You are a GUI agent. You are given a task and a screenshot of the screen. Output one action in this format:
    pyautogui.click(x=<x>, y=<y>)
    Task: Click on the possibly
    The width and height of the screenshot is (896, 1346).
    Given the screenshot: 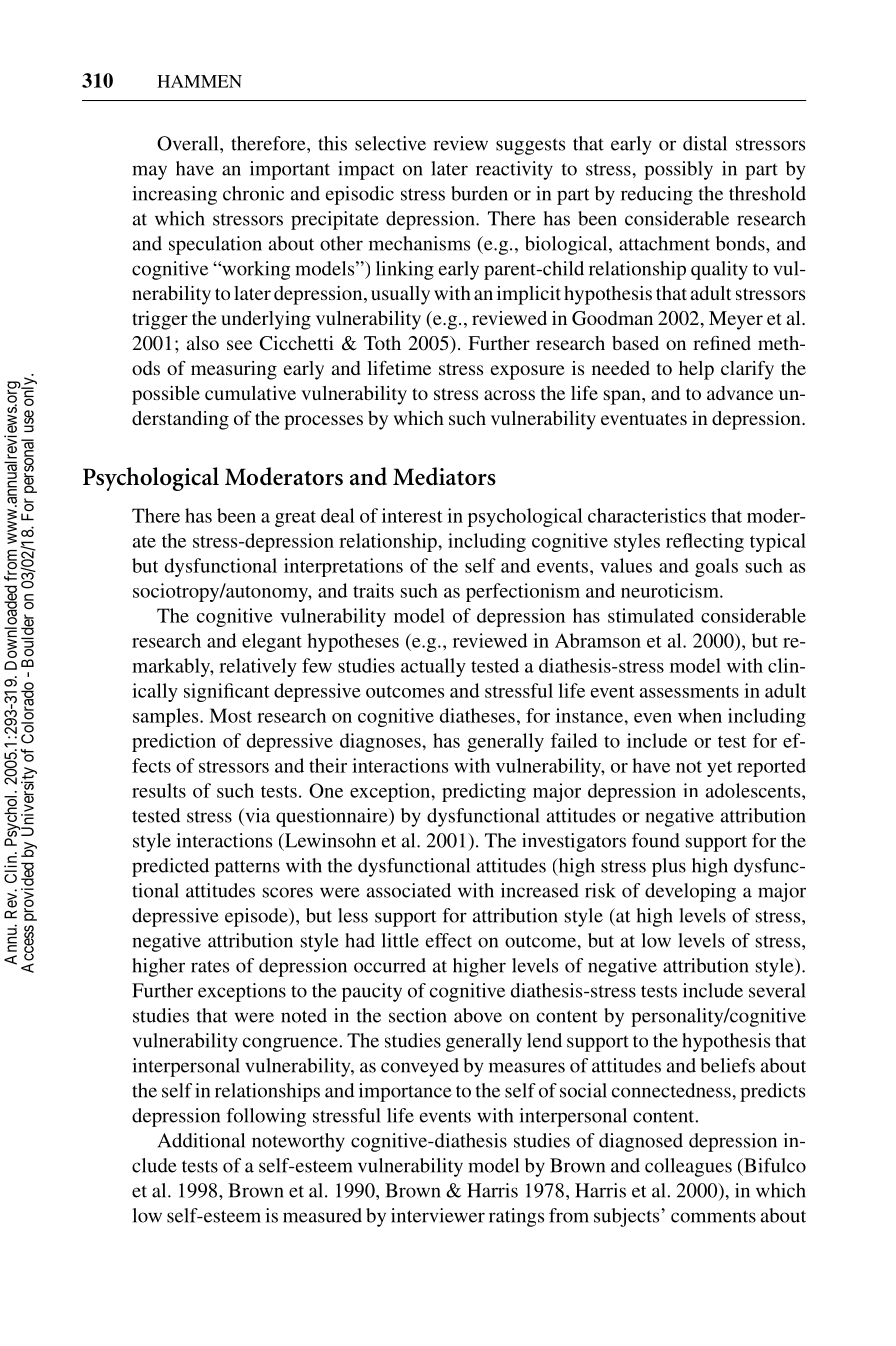 What is the action you would take?
    pyautogui.click(x=678, y=170)
